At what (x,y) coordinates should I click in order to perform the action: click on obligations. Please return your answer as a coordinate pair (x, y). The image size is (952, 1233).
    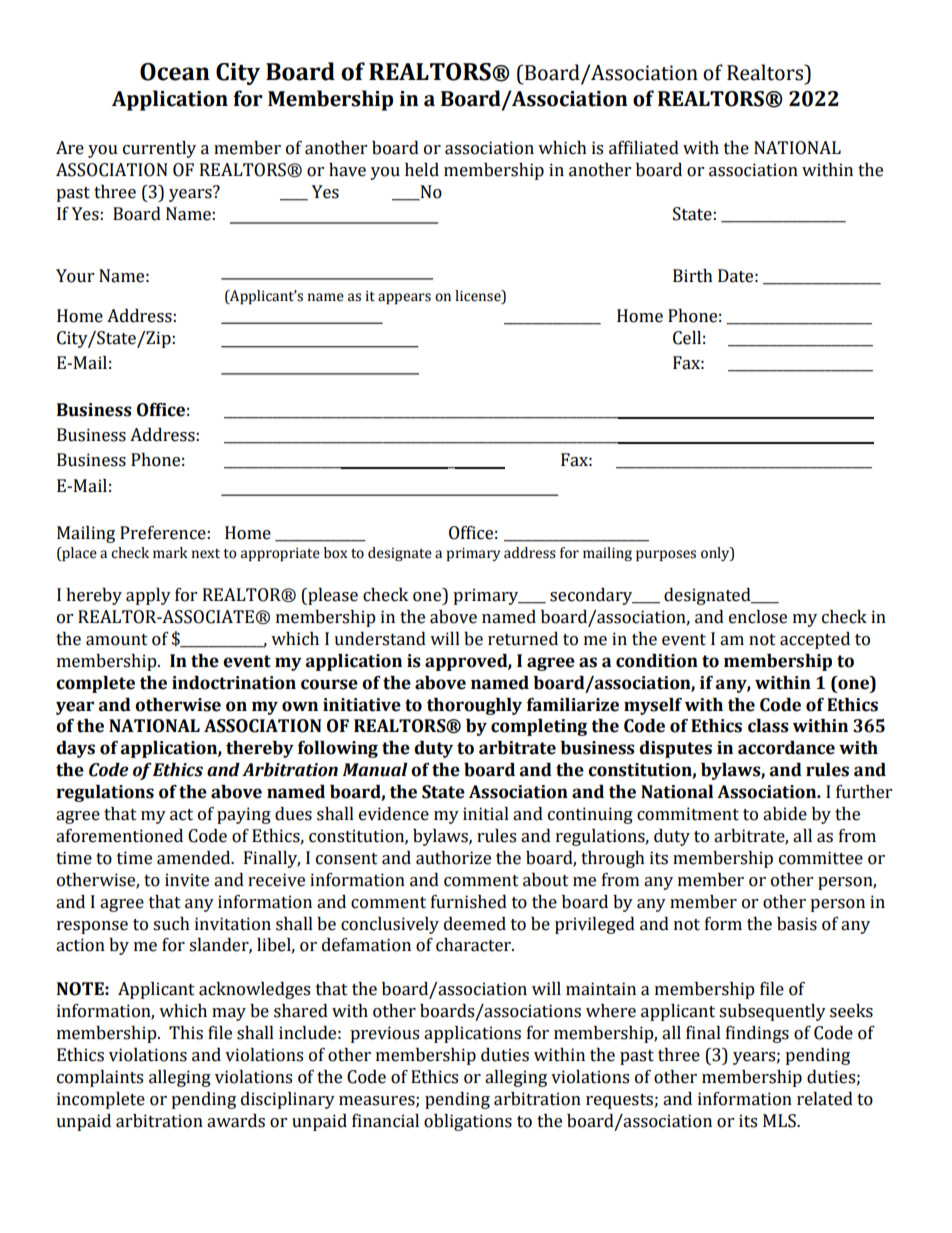
    Looking at the image, I should click on (468, 1122).
